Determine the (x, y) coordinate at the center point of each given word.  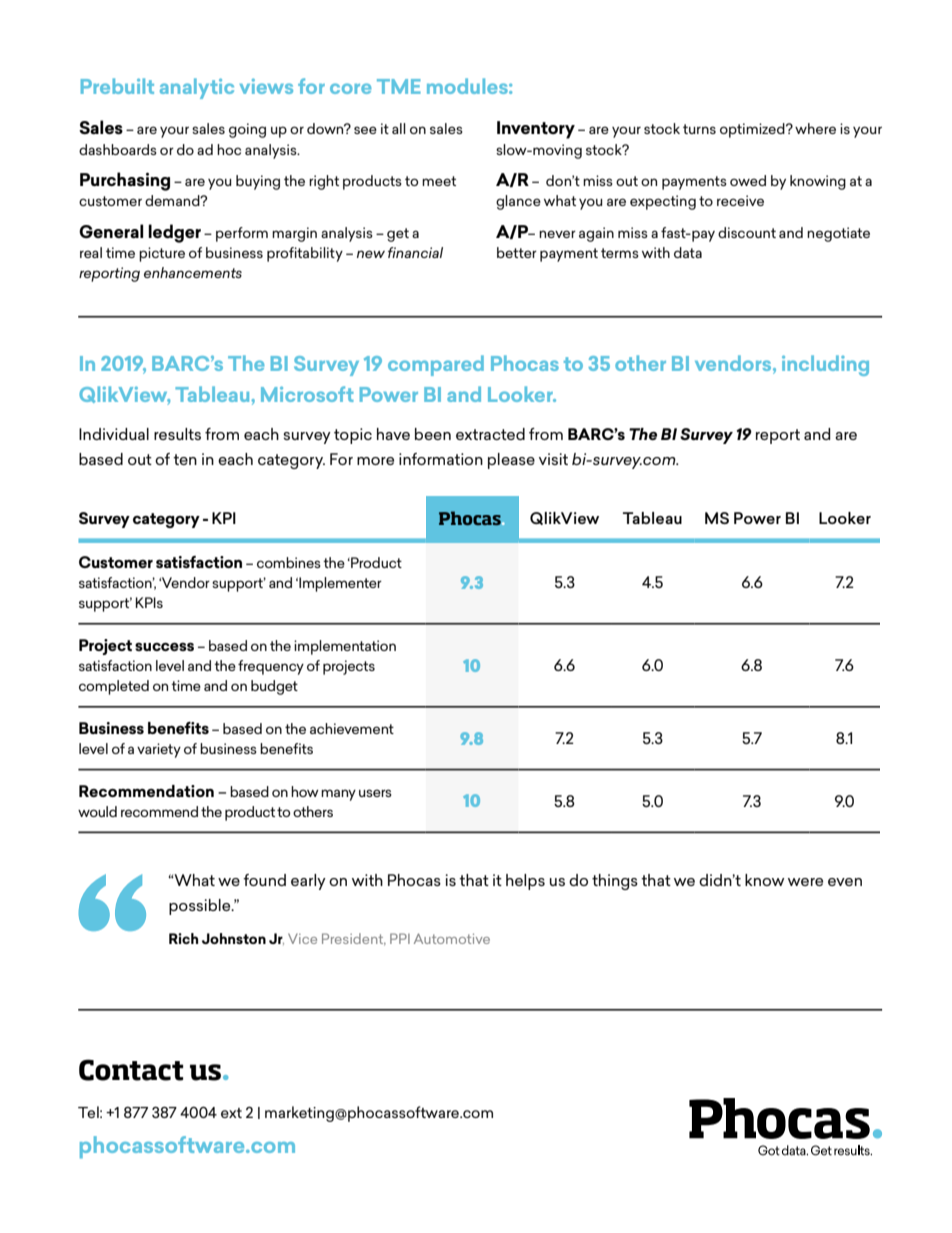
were (805, 882)
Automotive (452, 938)
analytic (197, 88)
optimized (753, 130)
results (177, 434)
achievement (352, 728)
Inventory (536, 130)
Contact (131, 1070)
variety (159, 750)
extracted (490, 434)
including (825, 365)
